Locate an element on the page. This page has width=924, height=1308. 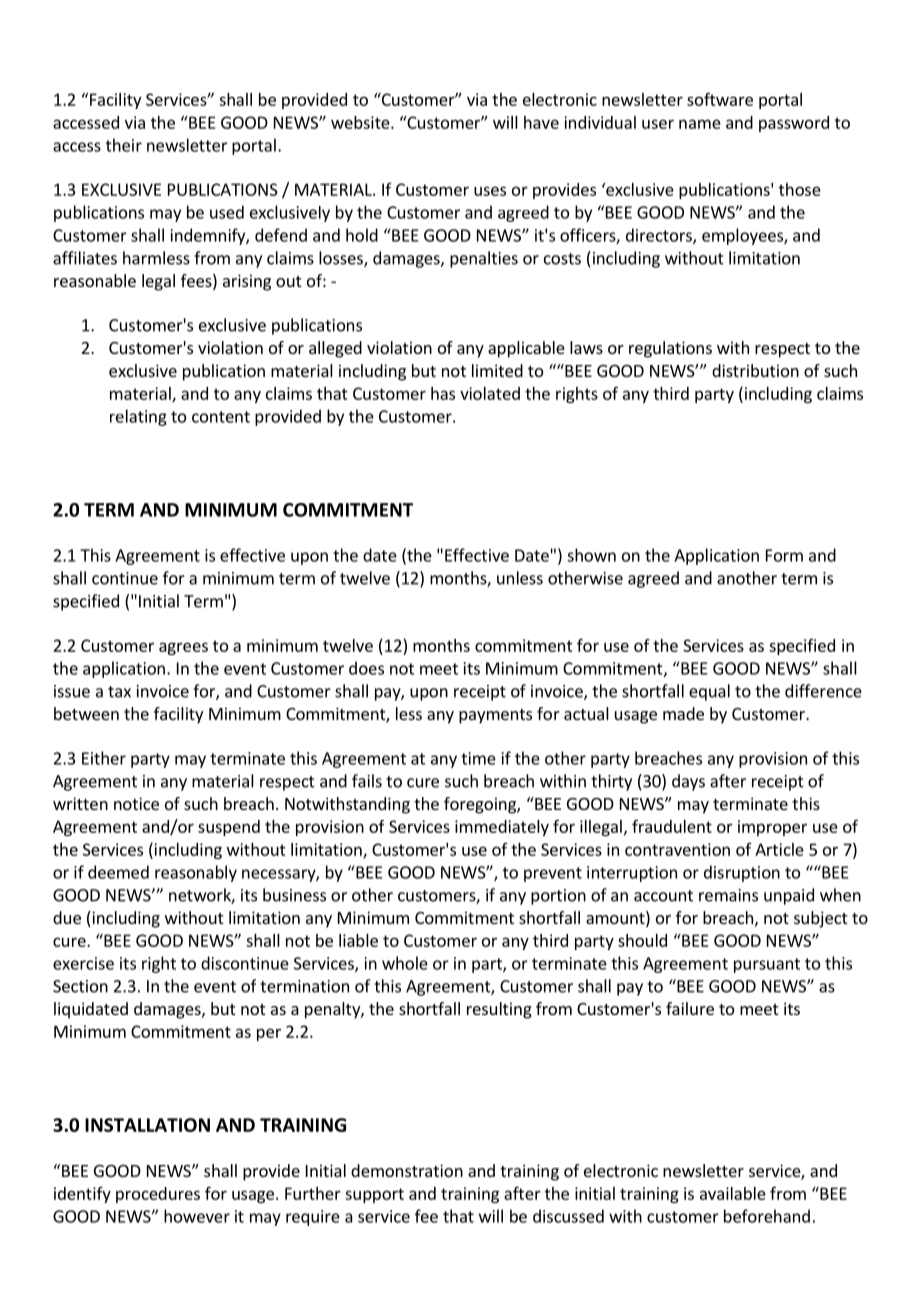
procedures is located at coordinates (158, 1195).
